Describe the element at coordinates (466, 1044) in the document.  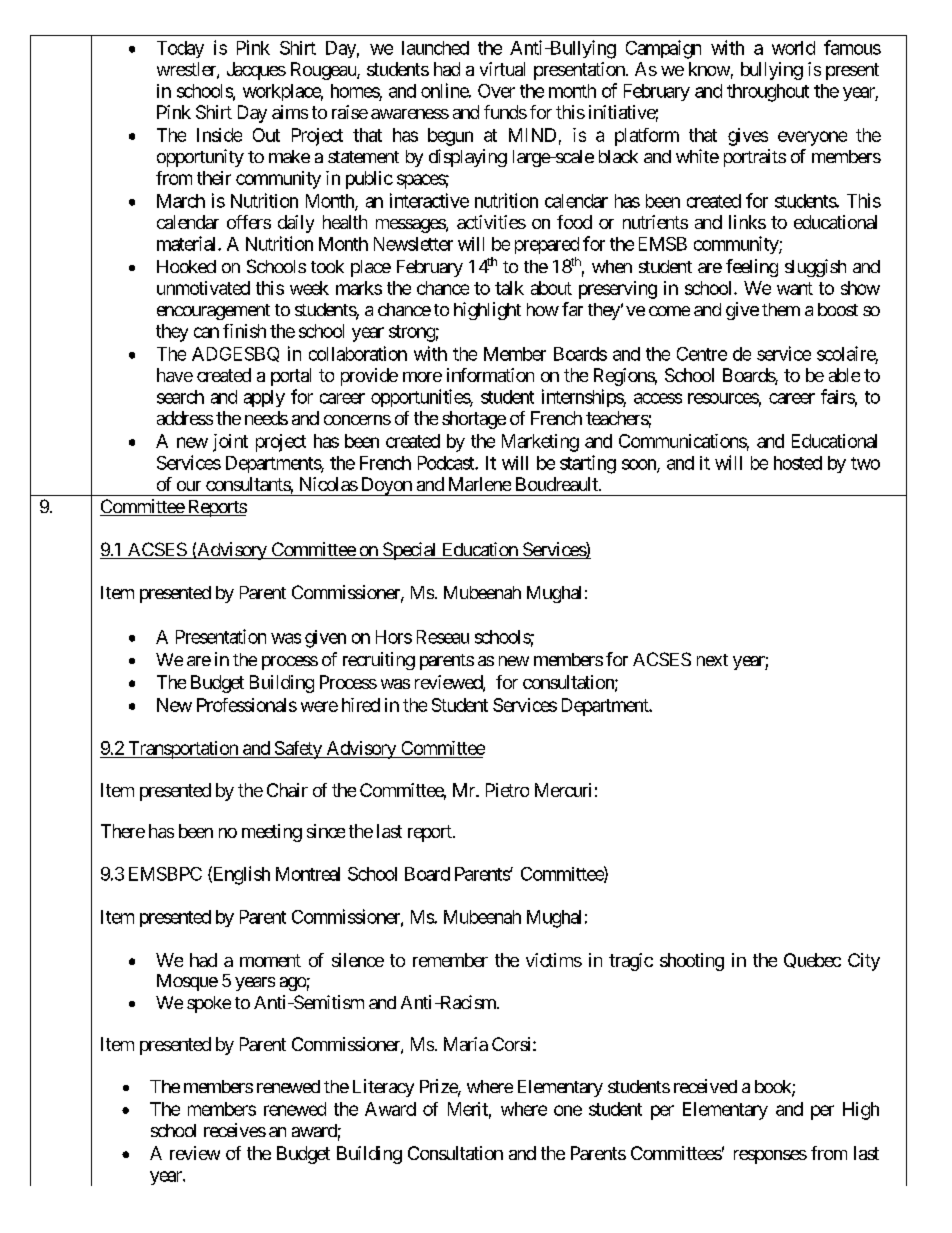
I see `Maria` at that location.
